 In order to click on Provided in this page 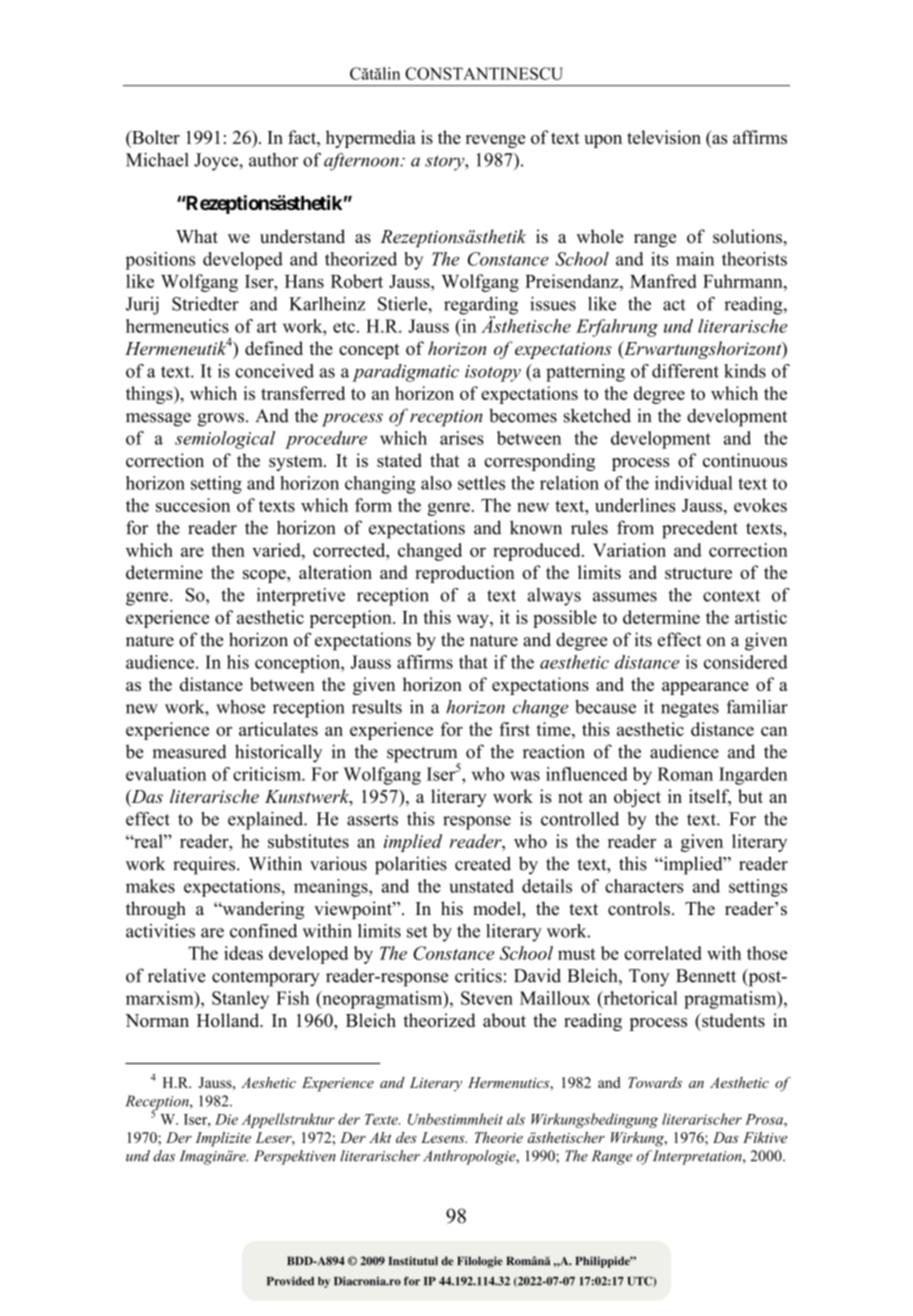, I will do `click(290, 1281)`.
